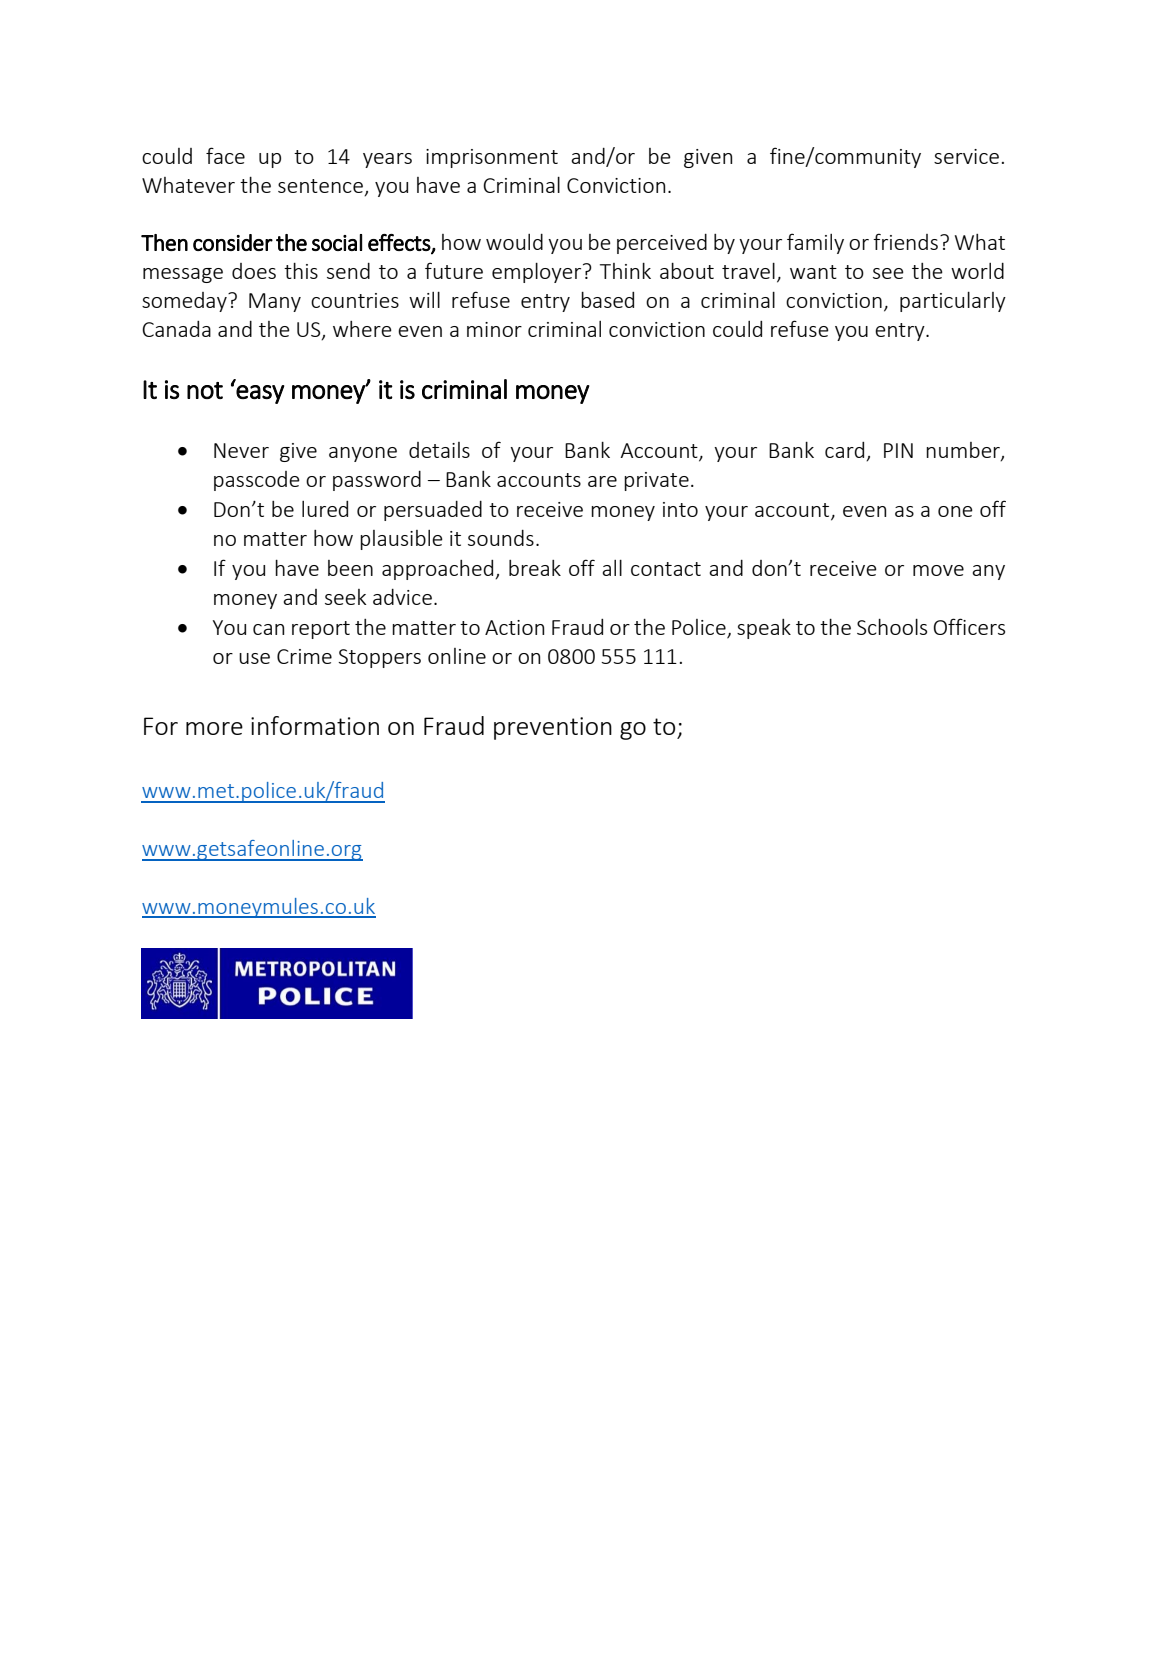 Image resolution: width=1171 pixels, height=1656 pixels. Describe the element at coordinates (892, 627) in the document. I see `Schools` at that location.
